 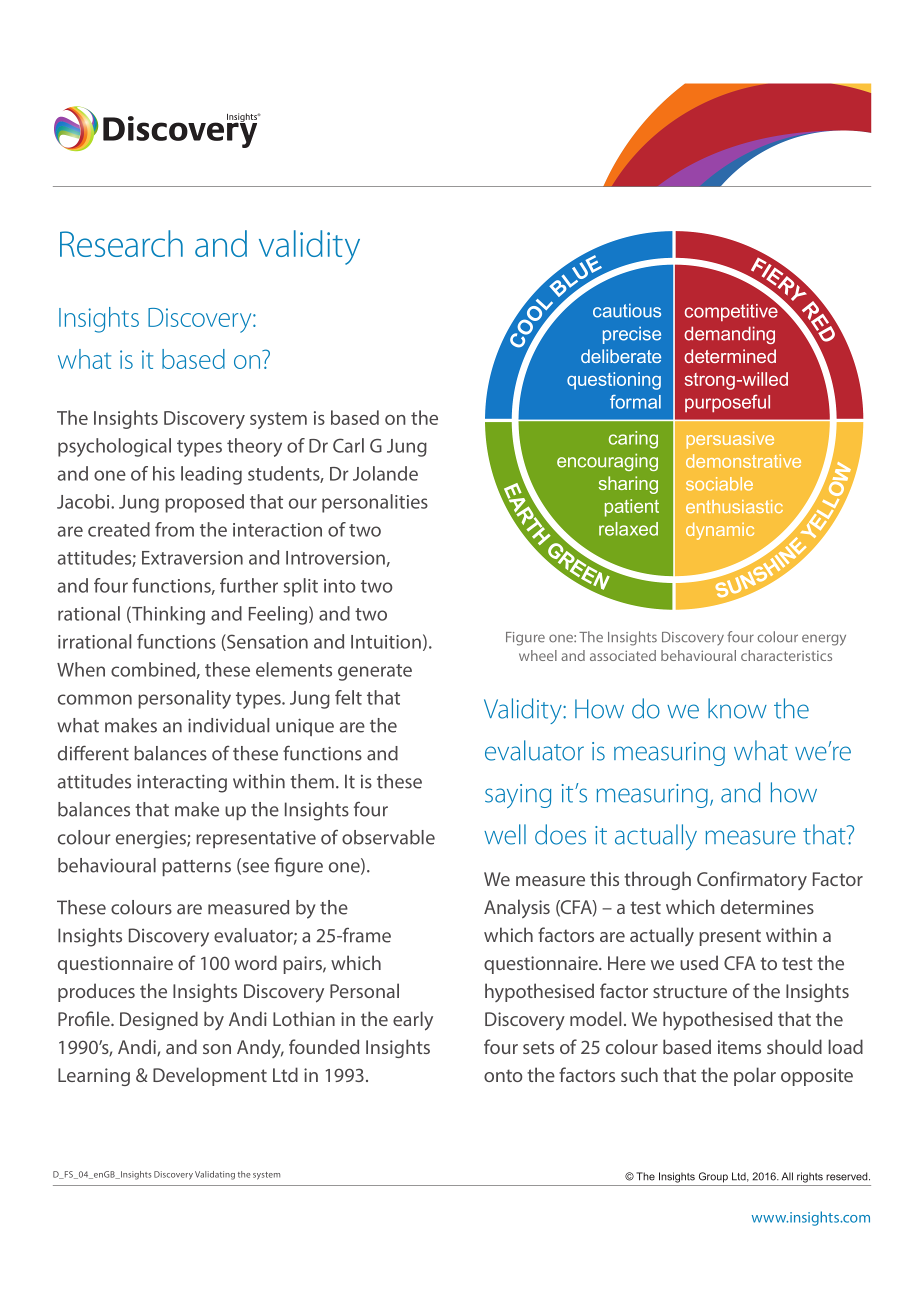 I want to click on Validating, so click(x=215, y=1175).
